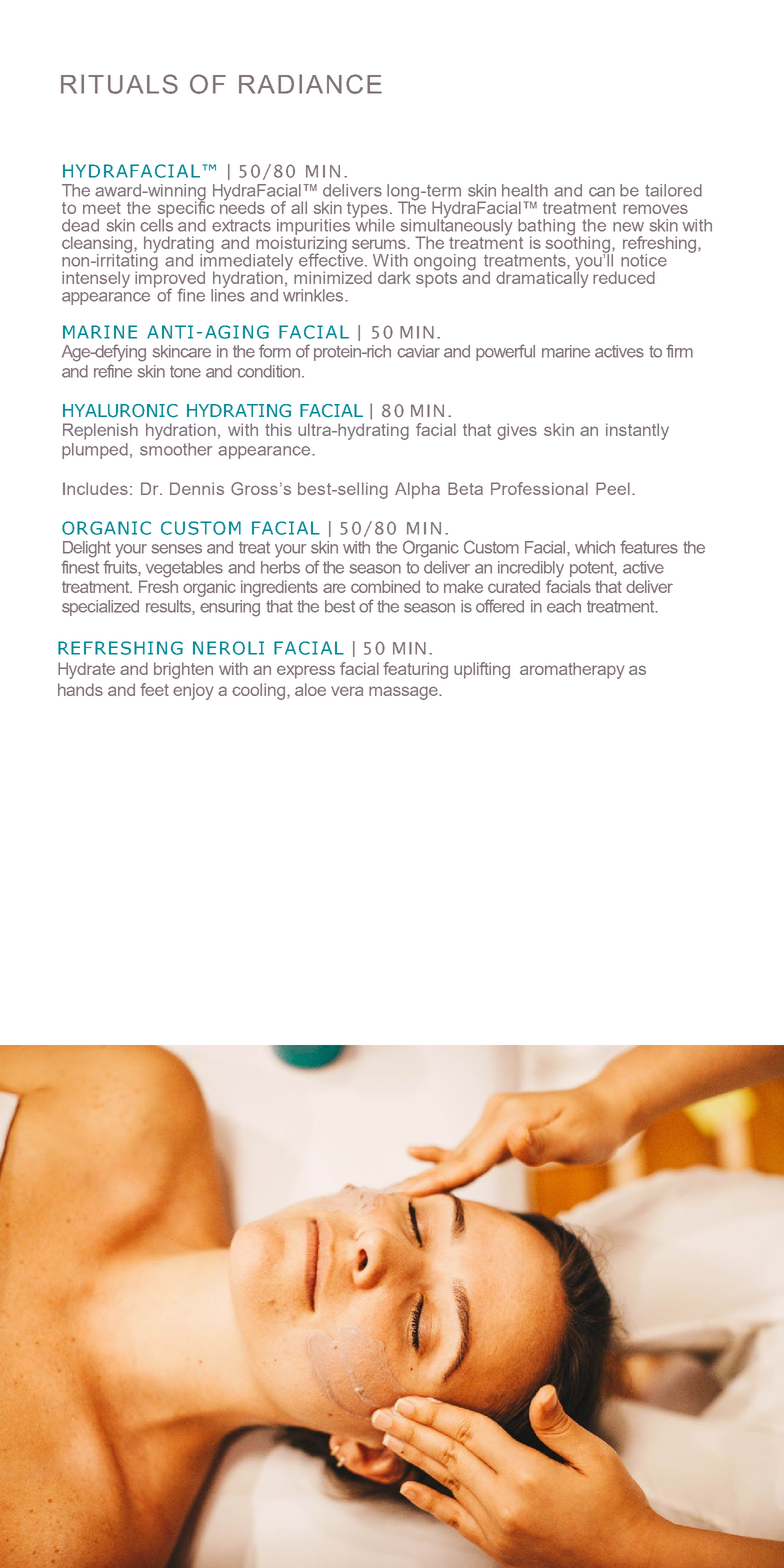 The height and width of the image is (1568, 784). Describe the element at coordinates (119, 84) in the image. I see `RITUALS` at that location.
